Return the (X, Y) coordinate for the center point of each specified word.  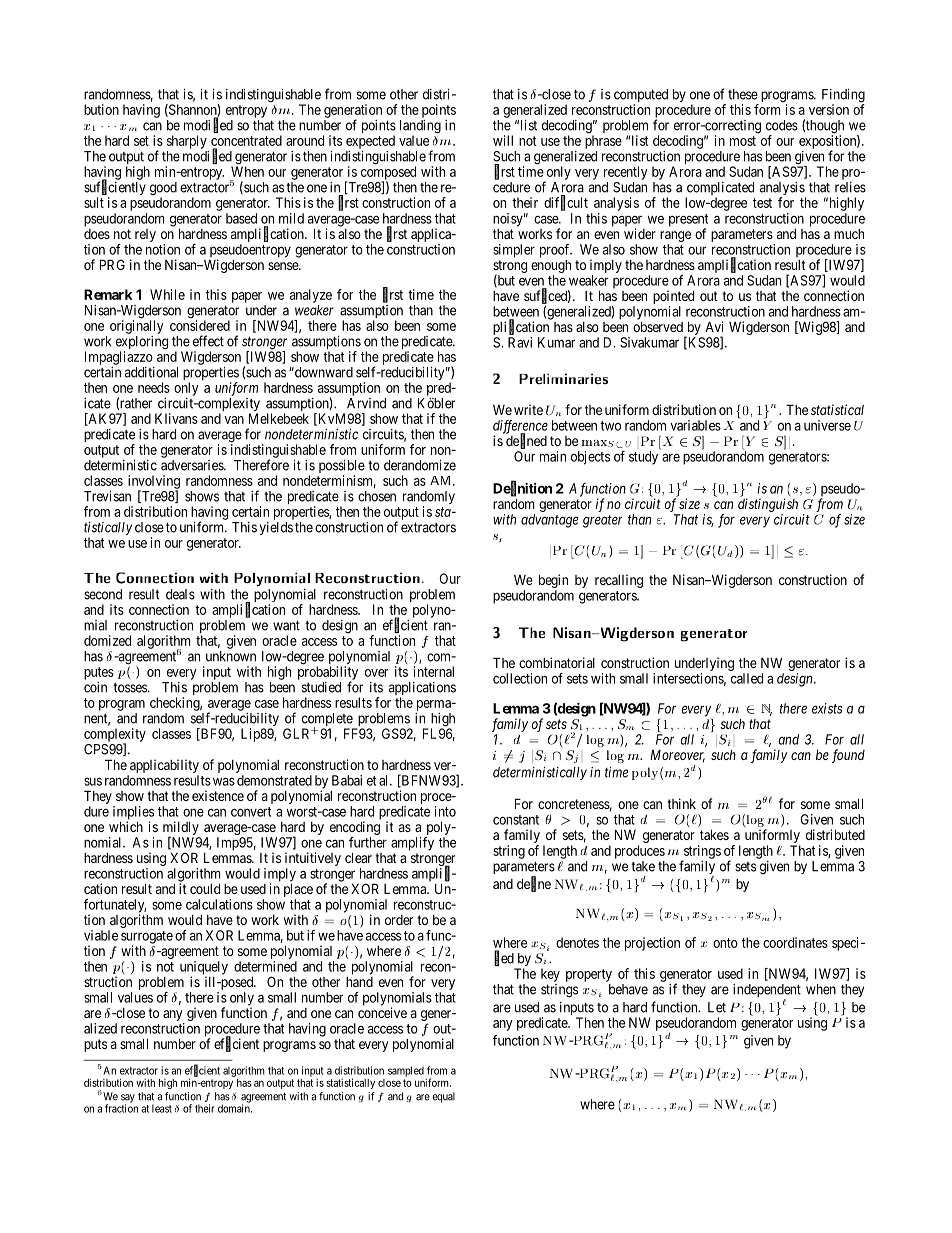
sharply (187, 142)
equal (443, 1097)
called (747, 678)
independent (767, 992)
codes (782, 125)
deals (180, 594)
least (162, 1108)
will (503, 140)
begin (553, 582)
